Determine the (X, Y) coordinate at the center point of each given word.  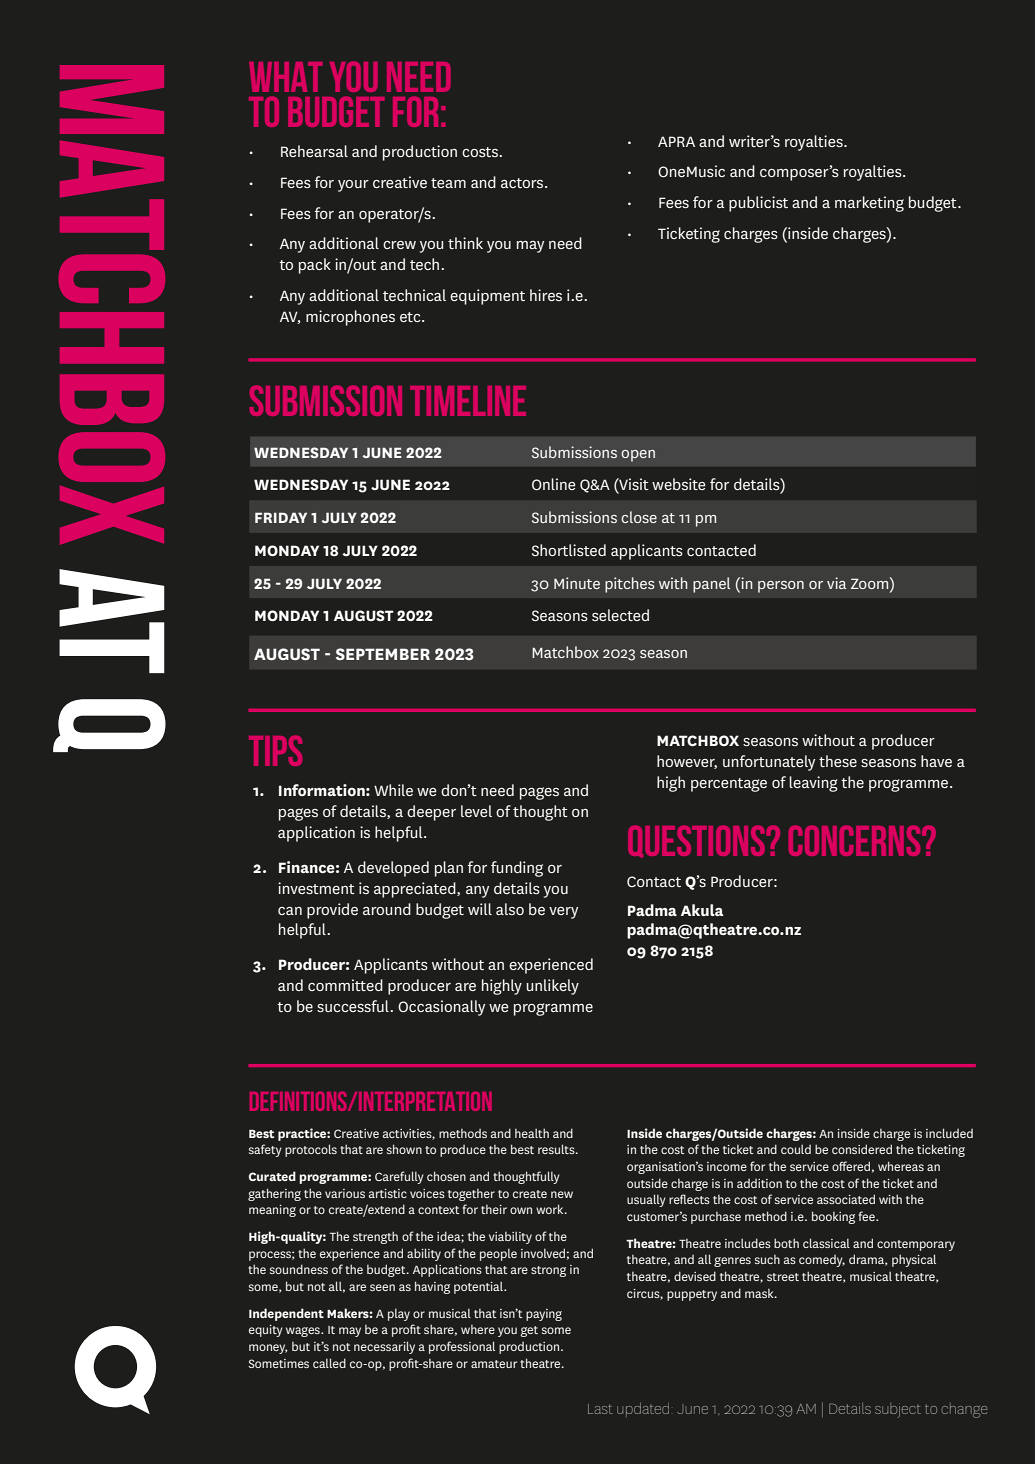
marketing (869, 204)
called (329, 1363)
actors (523, 183)
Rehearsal (314, 151)
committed (345, 985)
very (563, 913)
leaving (813, 784)
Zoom (871, 583)
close (639, 517)
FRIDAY (281, 517)
